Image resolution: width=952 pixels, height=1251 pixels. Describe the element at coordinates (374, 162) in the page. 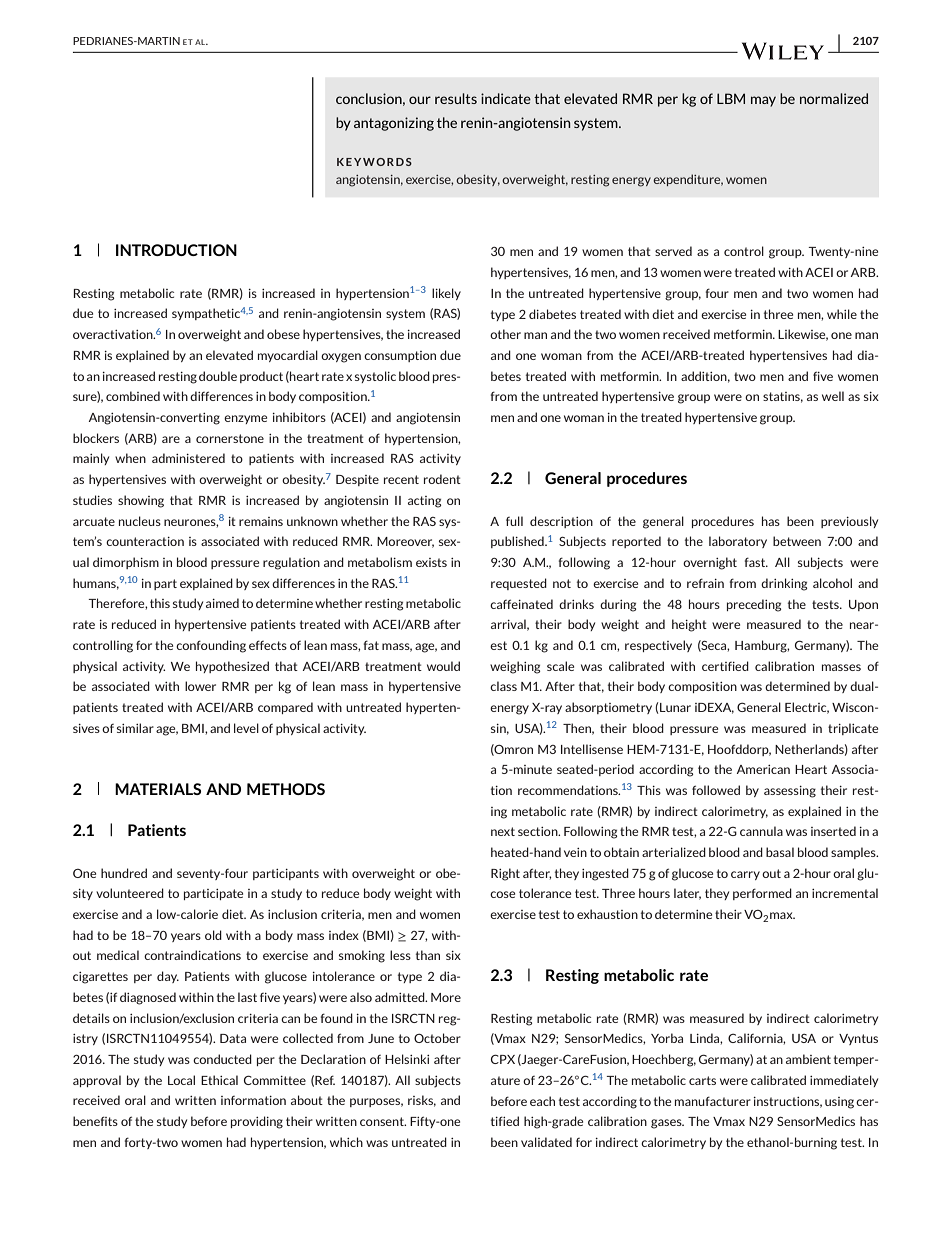

I see `KEYWORDS` at that location.
